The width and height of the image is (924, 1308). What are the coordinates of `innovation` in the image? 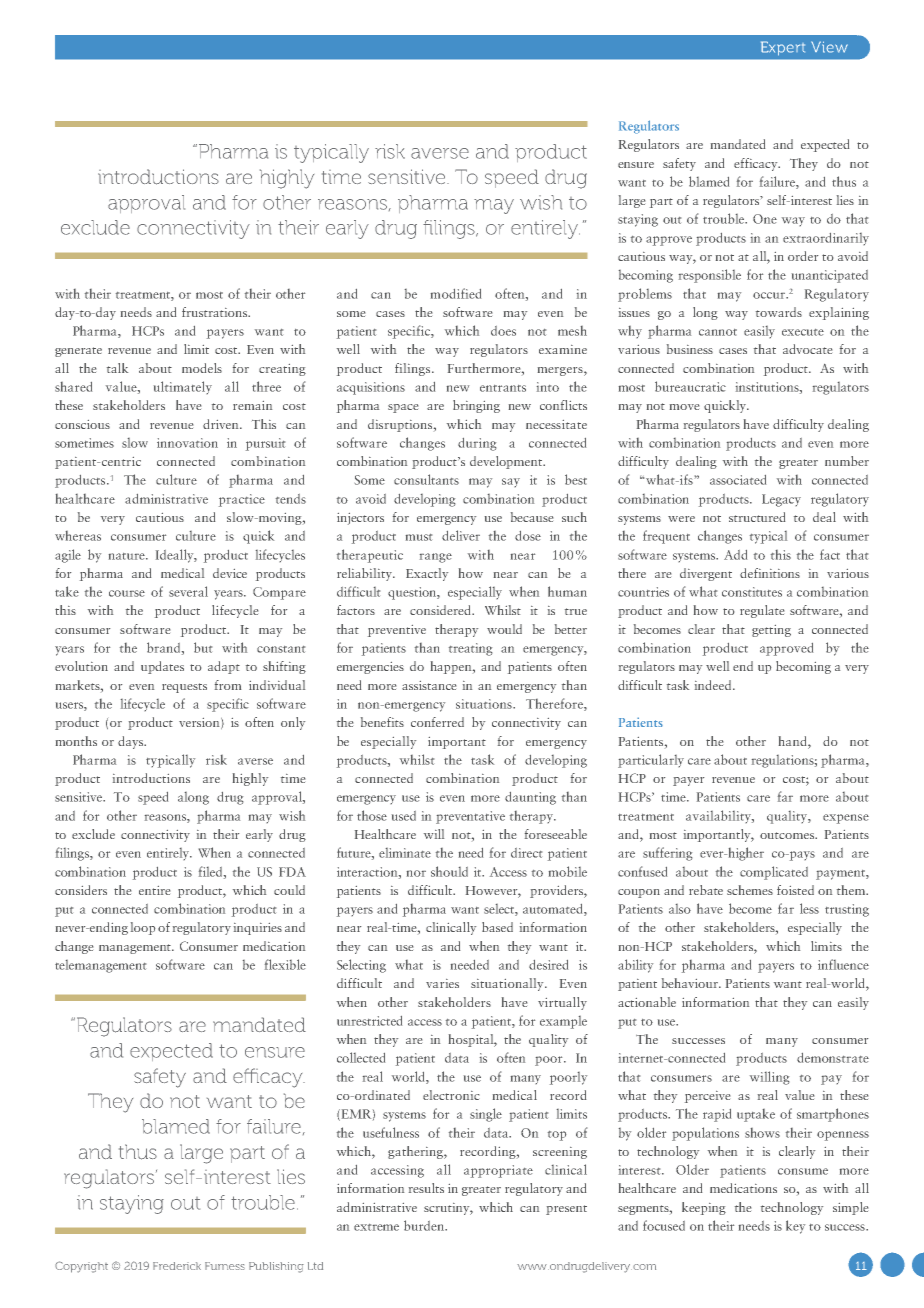 It's located at (187, 443).
